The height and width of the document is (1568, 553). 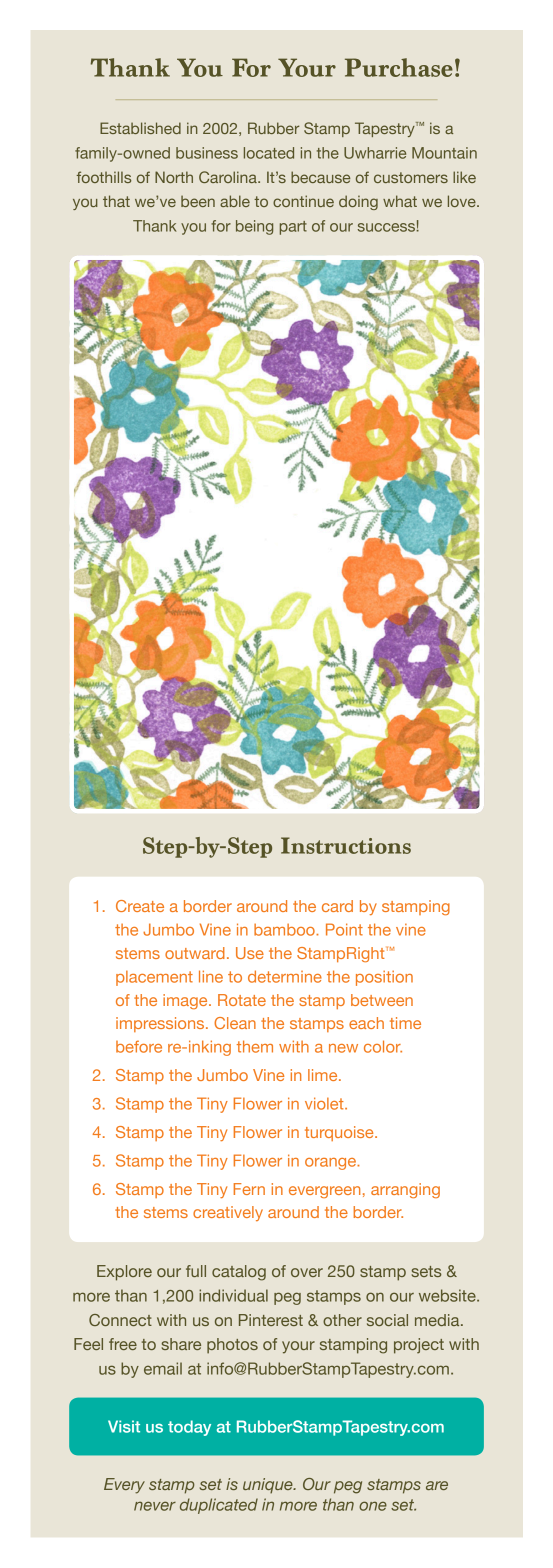 What do you see at coordinates (346, 845) in the document?
I see `Instructions` at bounding box center [346, 845].
